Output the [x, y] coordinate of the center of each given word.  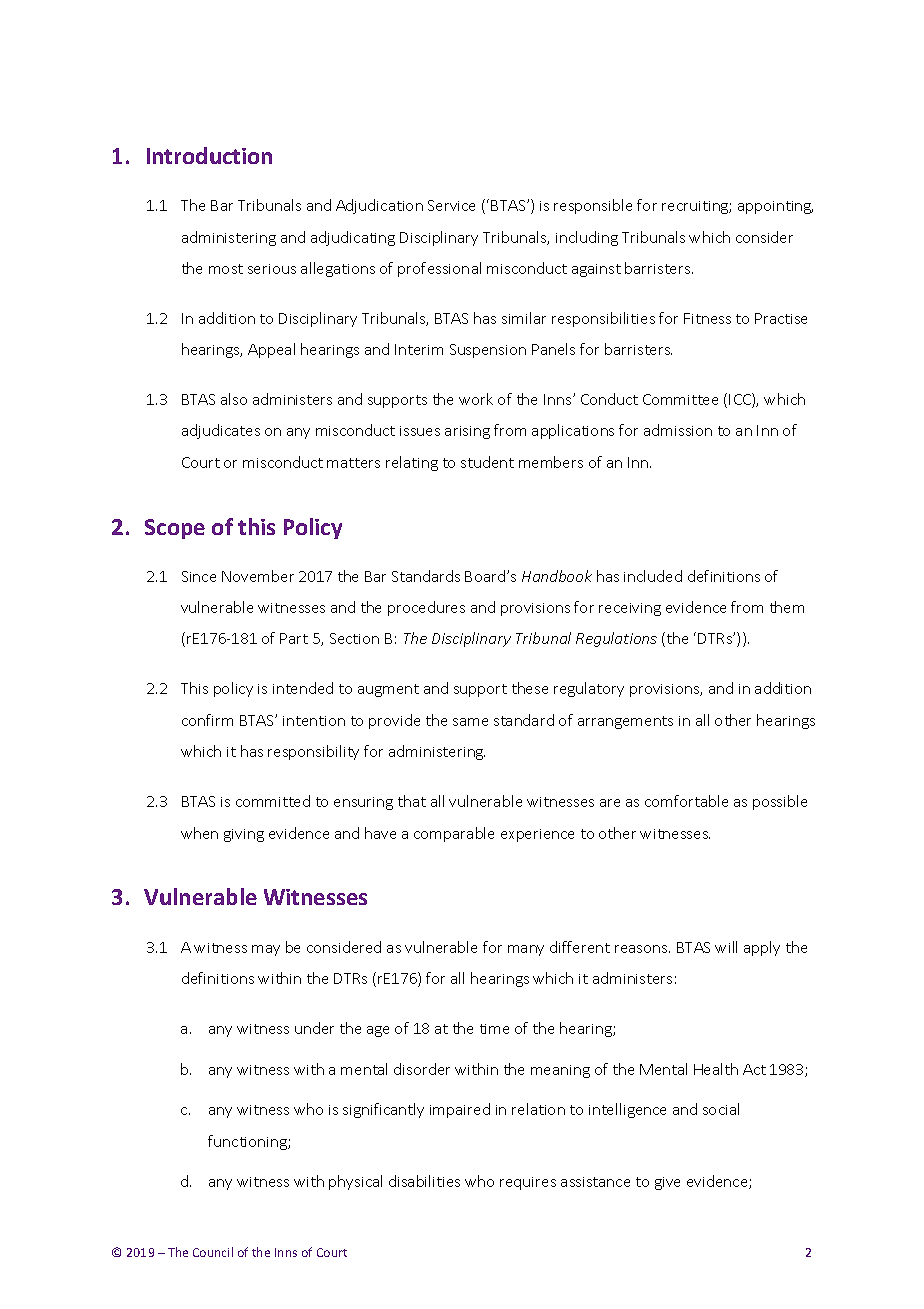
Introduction [209, 155]
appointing [775, 207]
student [487, 462]
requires [528, 1183]
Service [451, 205]
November [258, 576]
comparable [454, 834]
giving [244, 835]
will [726, 947]
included [653, 576]
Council [213, 1252]
